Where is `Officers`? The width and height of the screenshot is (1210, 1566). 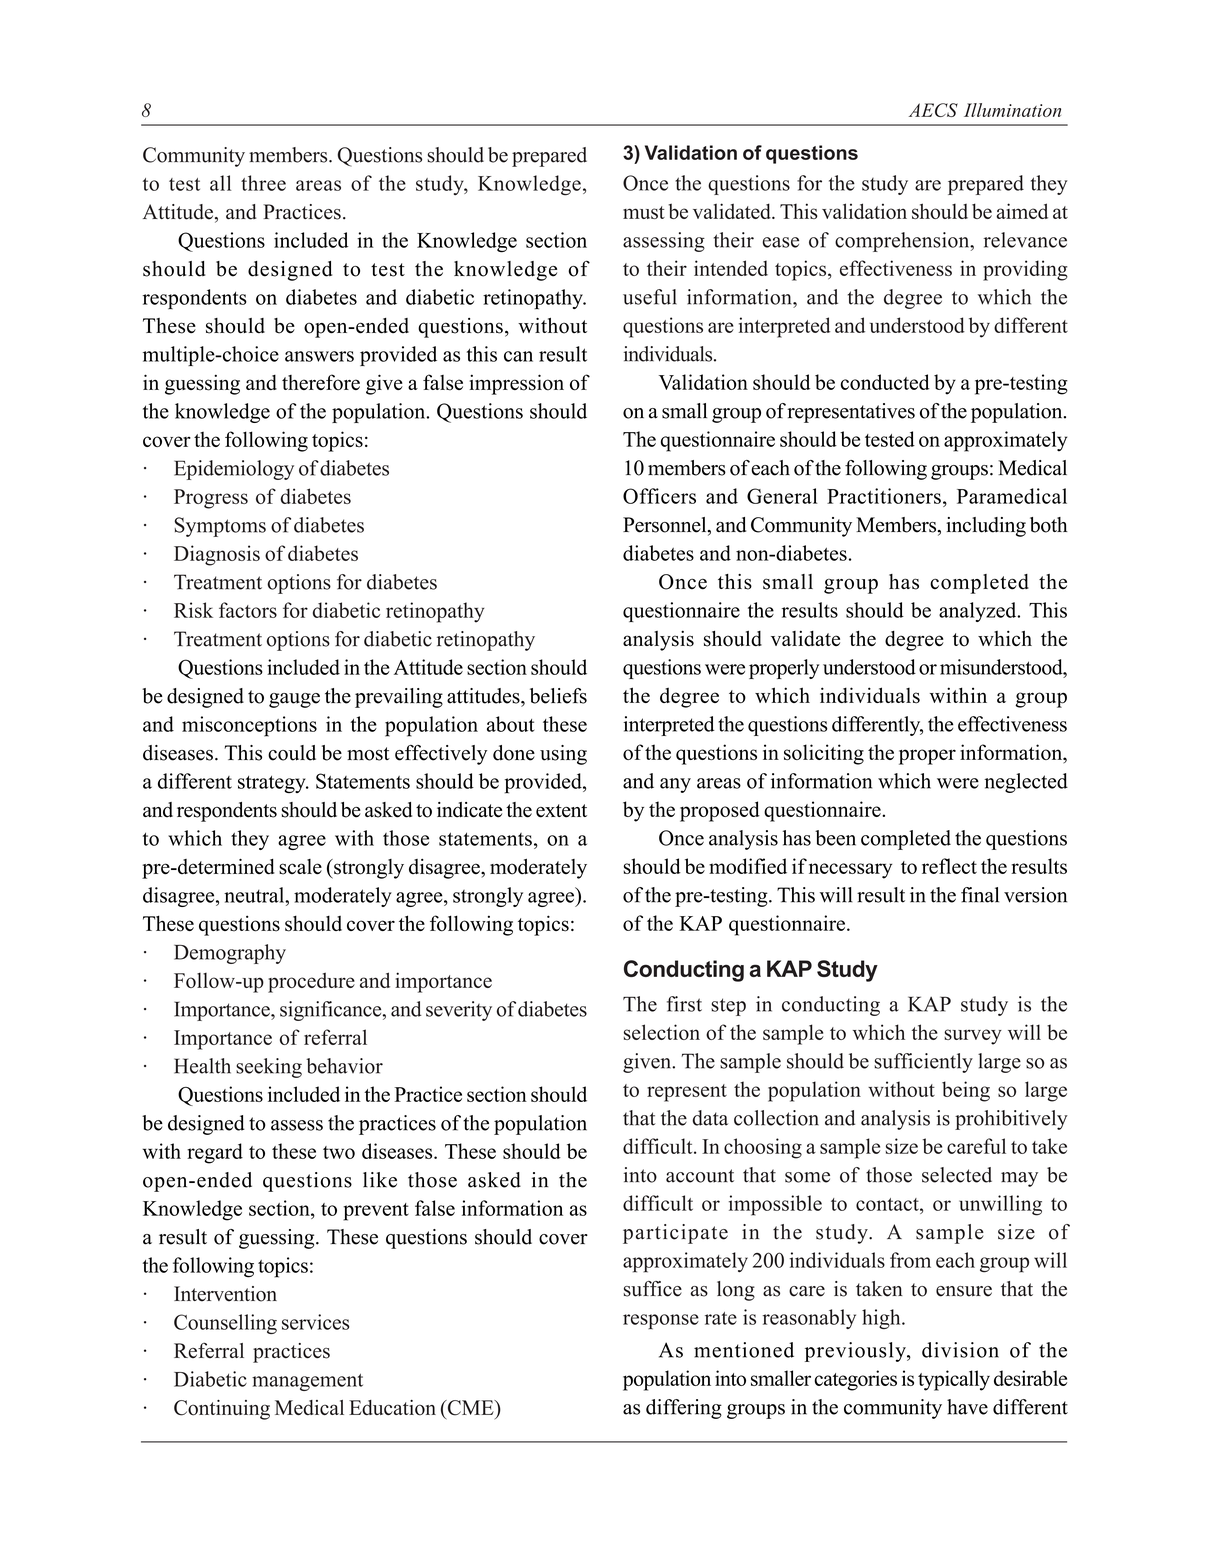
Officers is located at coordinates (659, 496).
